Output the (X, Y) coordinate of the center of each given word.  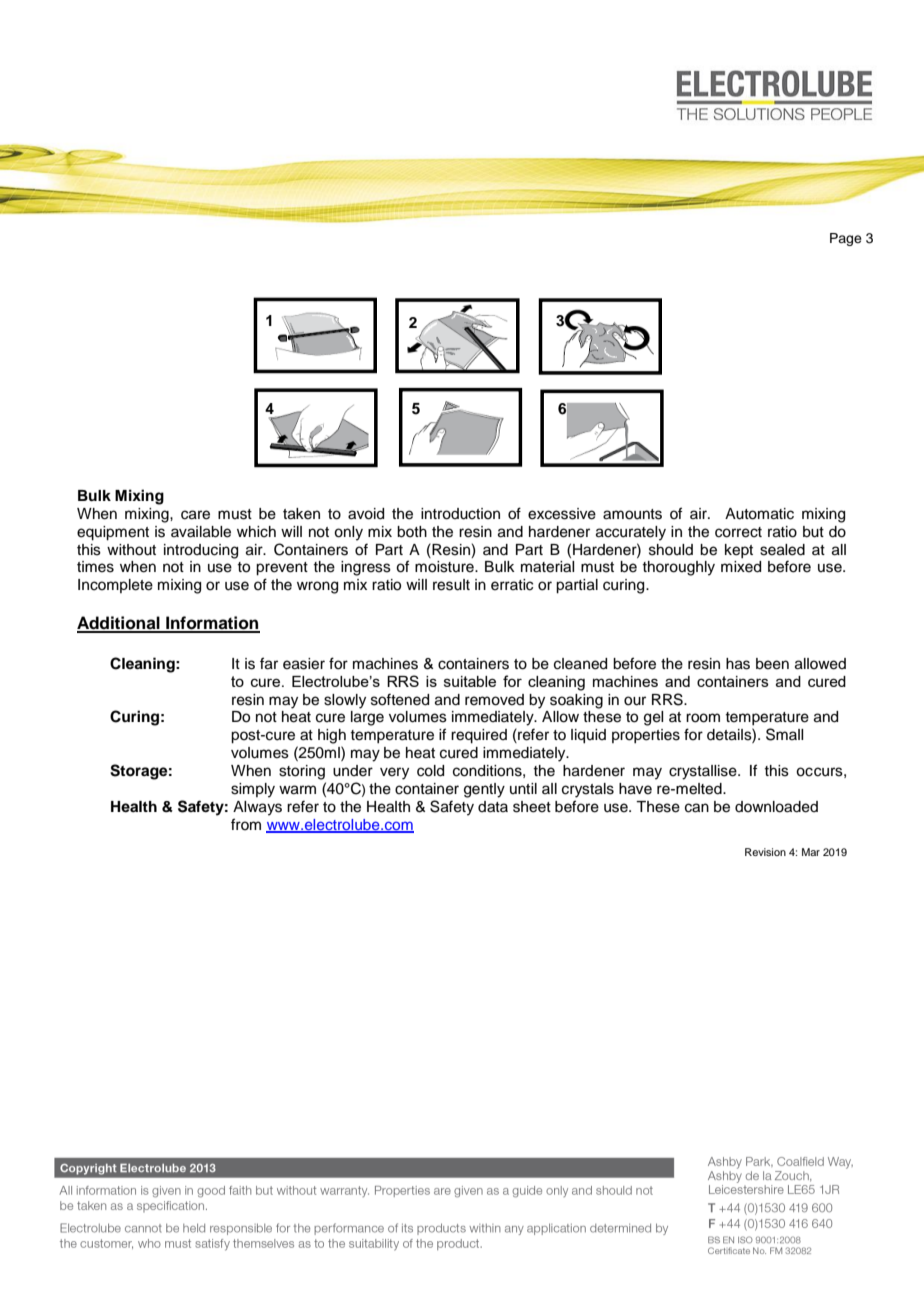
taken (301, 514)
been (772, 664)
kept (739, 551)
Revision (765, 852)
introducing (201, 551)
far (269, 663)
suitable (470, 681)
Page (846, 239)
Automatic (759, 514)
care (195, 515)
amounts (632, 514)
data (493, 807)
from (246, 824)
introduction (460, 514)
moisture (445, 567)
